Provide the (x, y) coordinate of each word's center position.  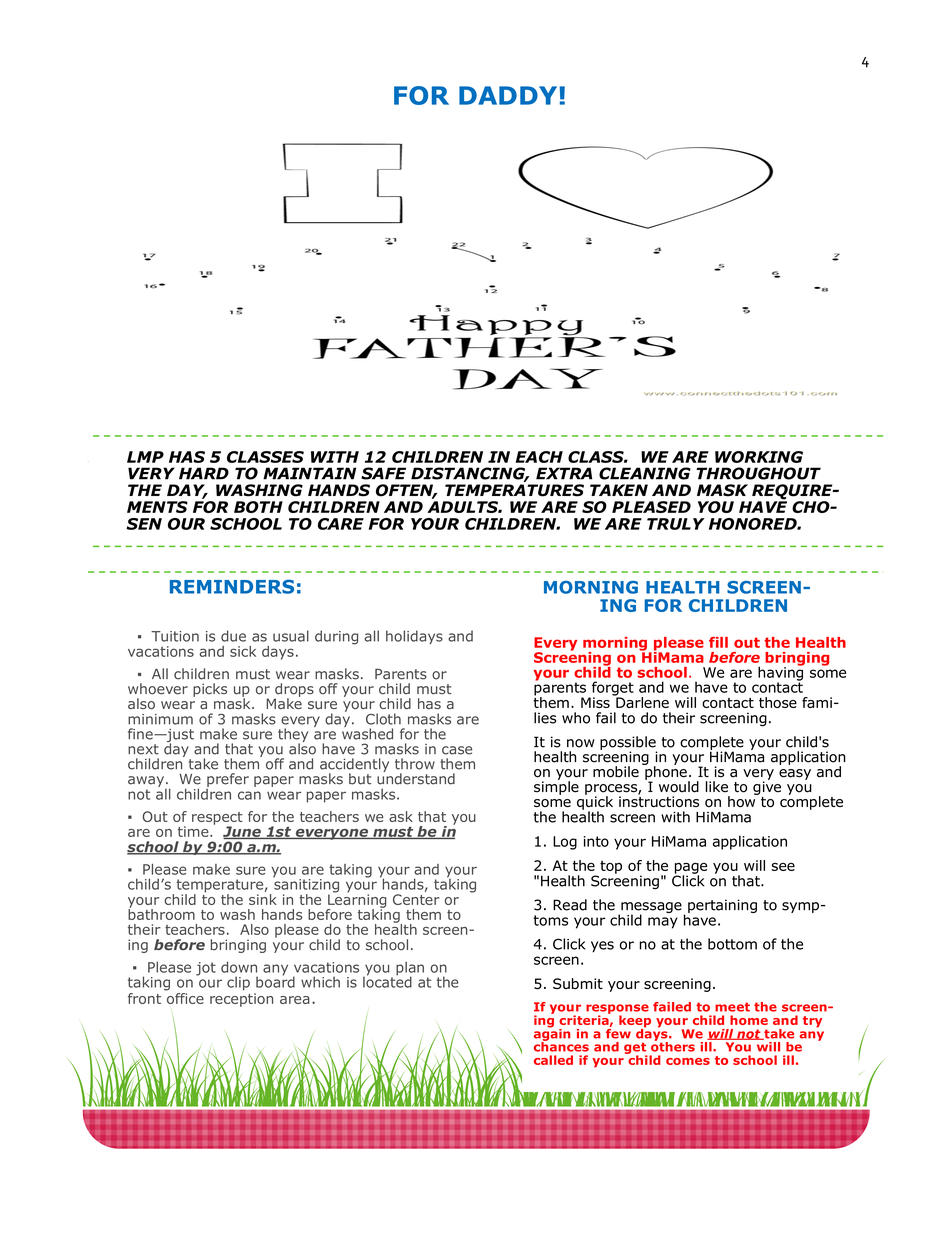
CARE (341, 524)
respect (217, 819)
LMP (145, 457)
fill (718, 642)
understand (416, 778)
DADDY (509, 95)
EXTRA (564, 473)
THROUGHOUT (758, 473)
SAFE (383, 473)
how (743, 801)
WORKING (759, 457)
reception (241, 1000)
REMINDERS (232, 586)
